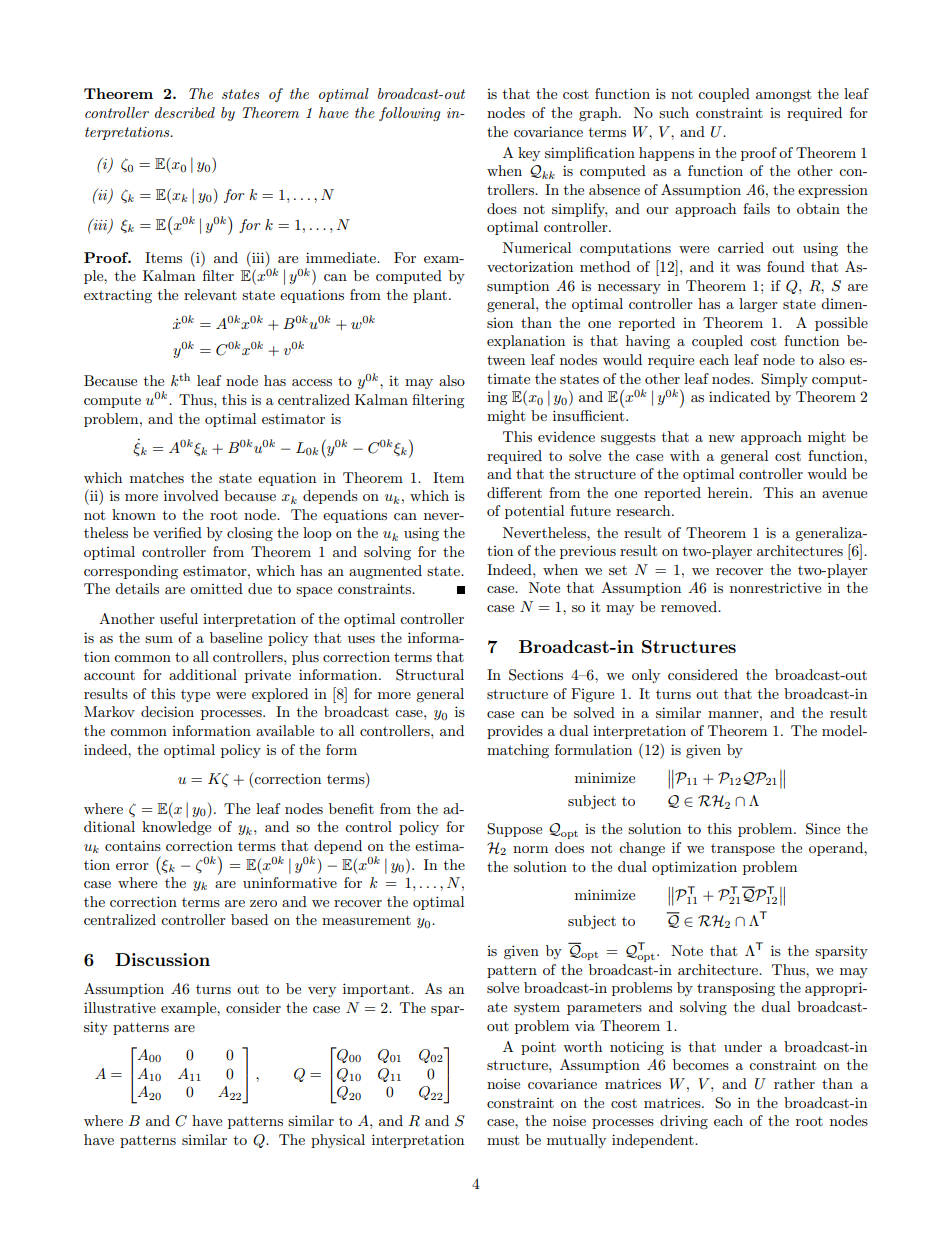 The height and width of the image is (1233, 952). Describe the element at coordinates (157, 477) in the image. I see `matches` at that location.
